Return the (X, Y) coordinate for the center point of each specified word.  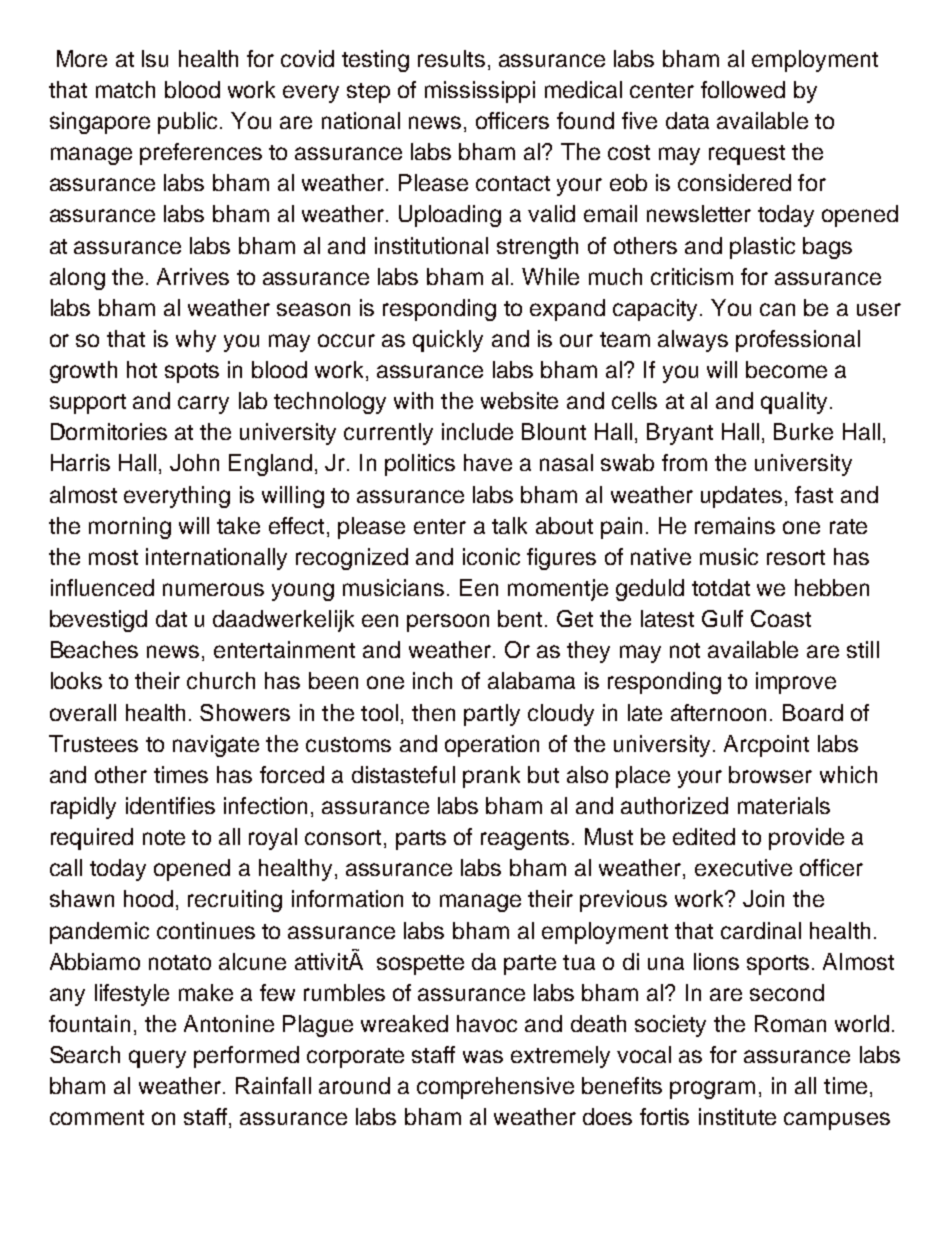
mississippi (480, 92)
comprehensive (495, 1088)
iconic (491, 556)
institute (737, 1116)
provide (806, 839)
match (125, 89)
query (157, 1059)
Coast (781, 618)
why (196, 341)
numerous (213, 589)
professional (798, 341)
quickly (448, 341)
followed (743, 89)
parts (421, 840)
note (164, 837)
